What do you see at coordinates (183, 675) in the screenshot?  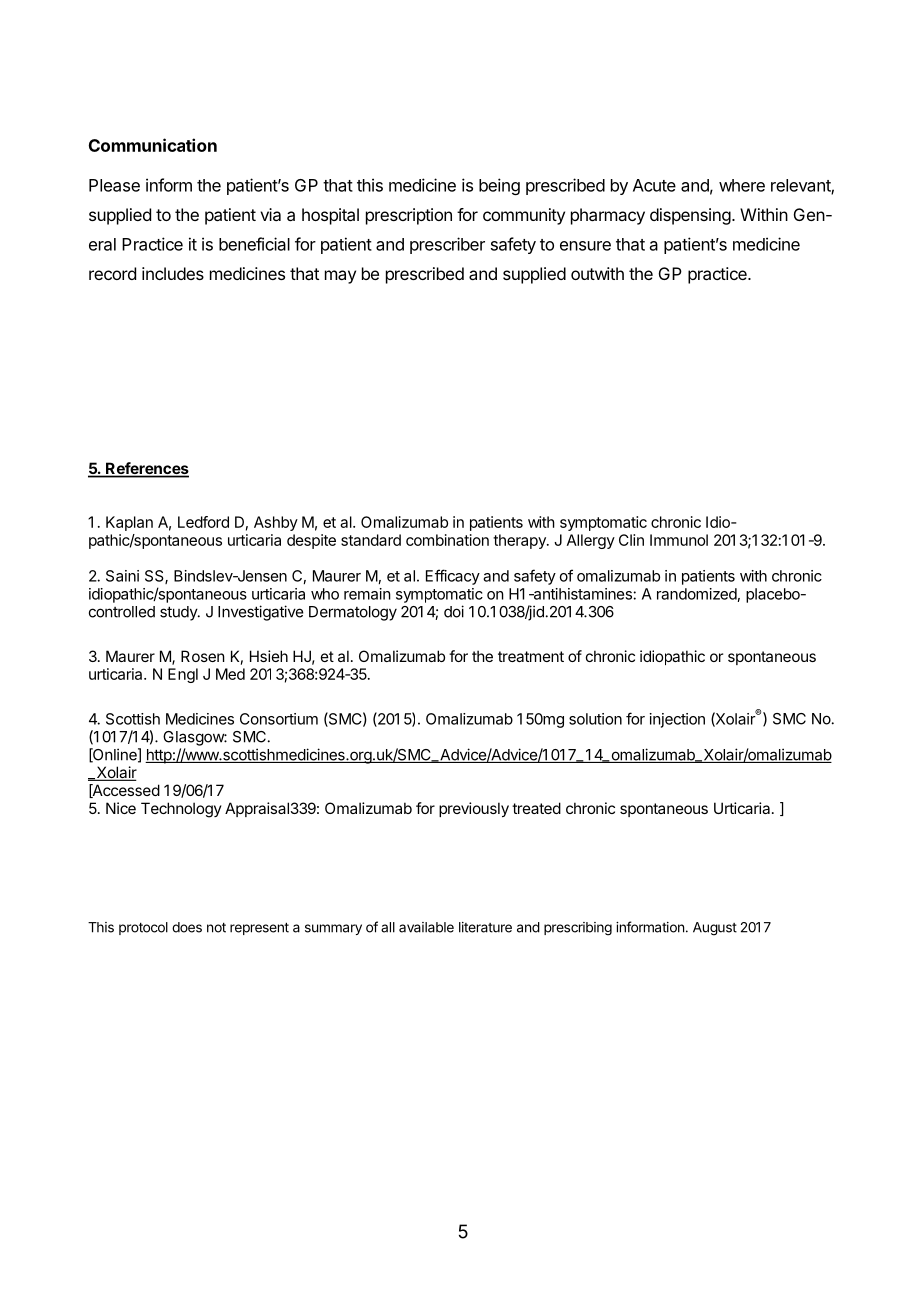 I see `Engl` at bounding box center [183, 675].
